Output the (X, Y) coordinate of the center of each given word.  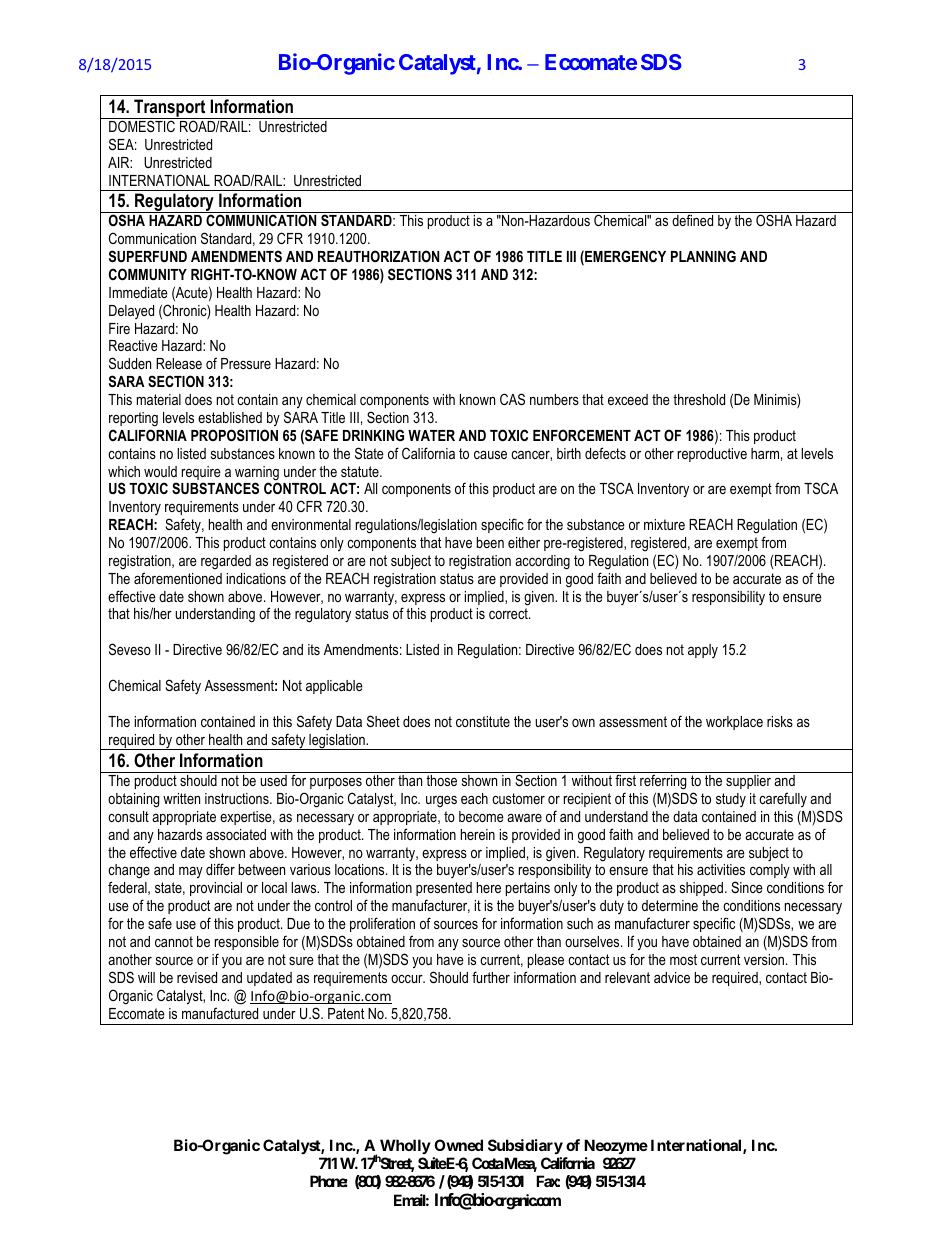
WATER (431, 435)
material (159, 399)
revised (197, 977)
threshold (699, 399)
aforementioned (178, 578)
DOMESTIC (142, 126)
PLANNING (703, 256)
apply (703, 651)
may (191, 873)
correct (509, 613)
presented (444, 889)
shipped (703, 889)
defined (692, 220)
